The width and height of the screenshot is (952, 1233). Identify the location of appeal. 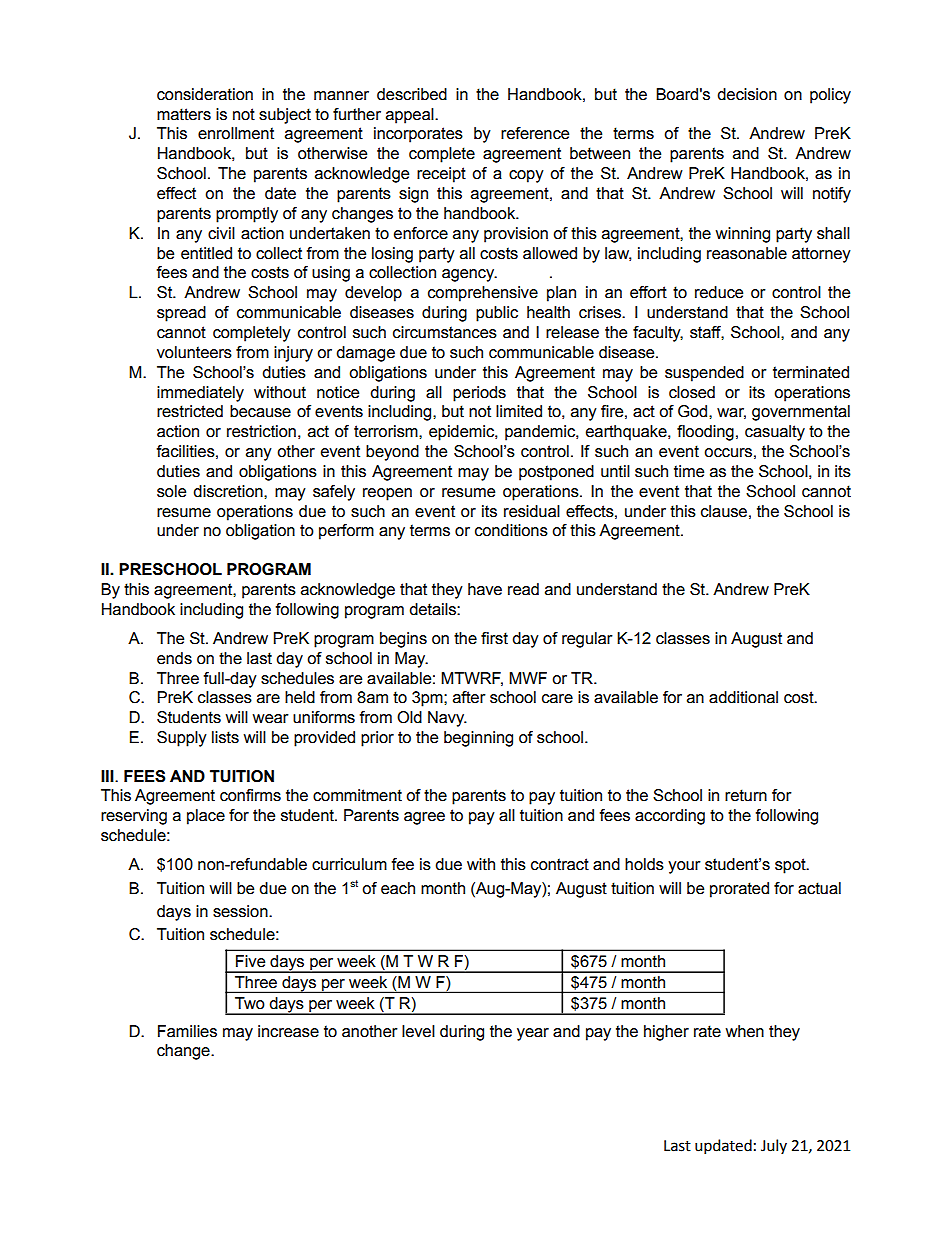
(411, 116).
